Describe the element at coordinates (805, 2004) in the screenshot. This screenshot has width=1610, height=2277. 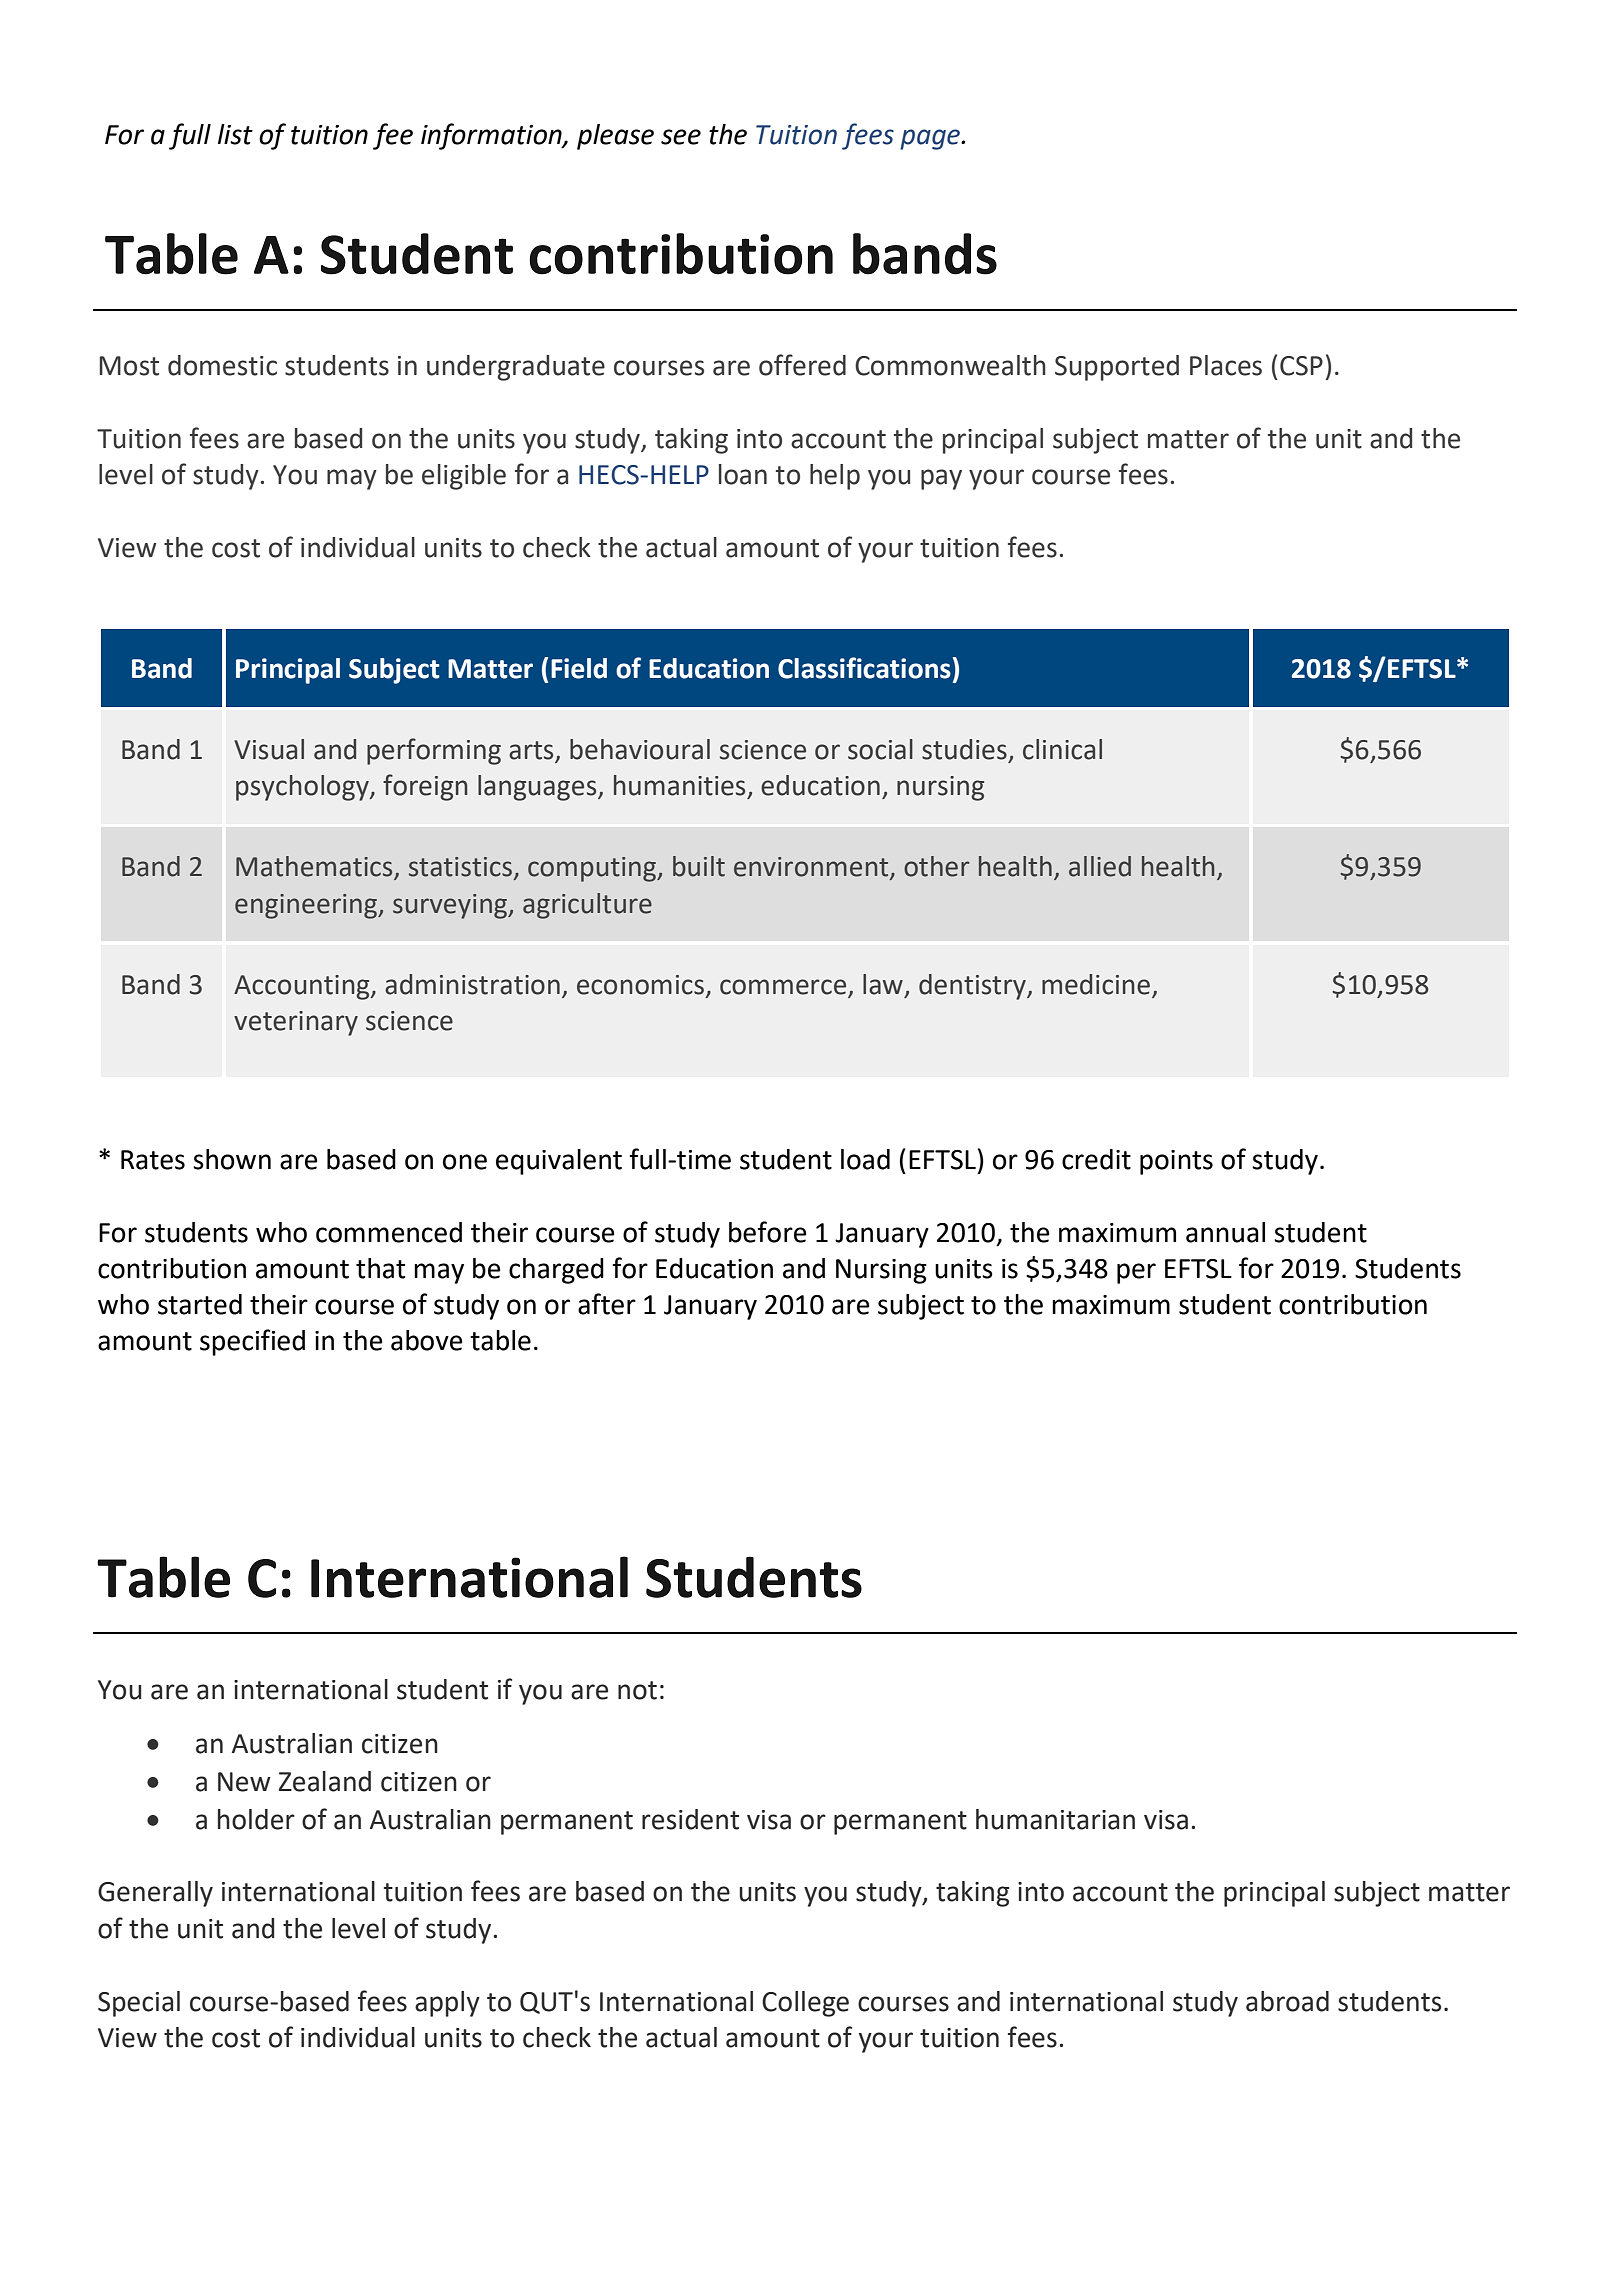
I see `College` at that location.
